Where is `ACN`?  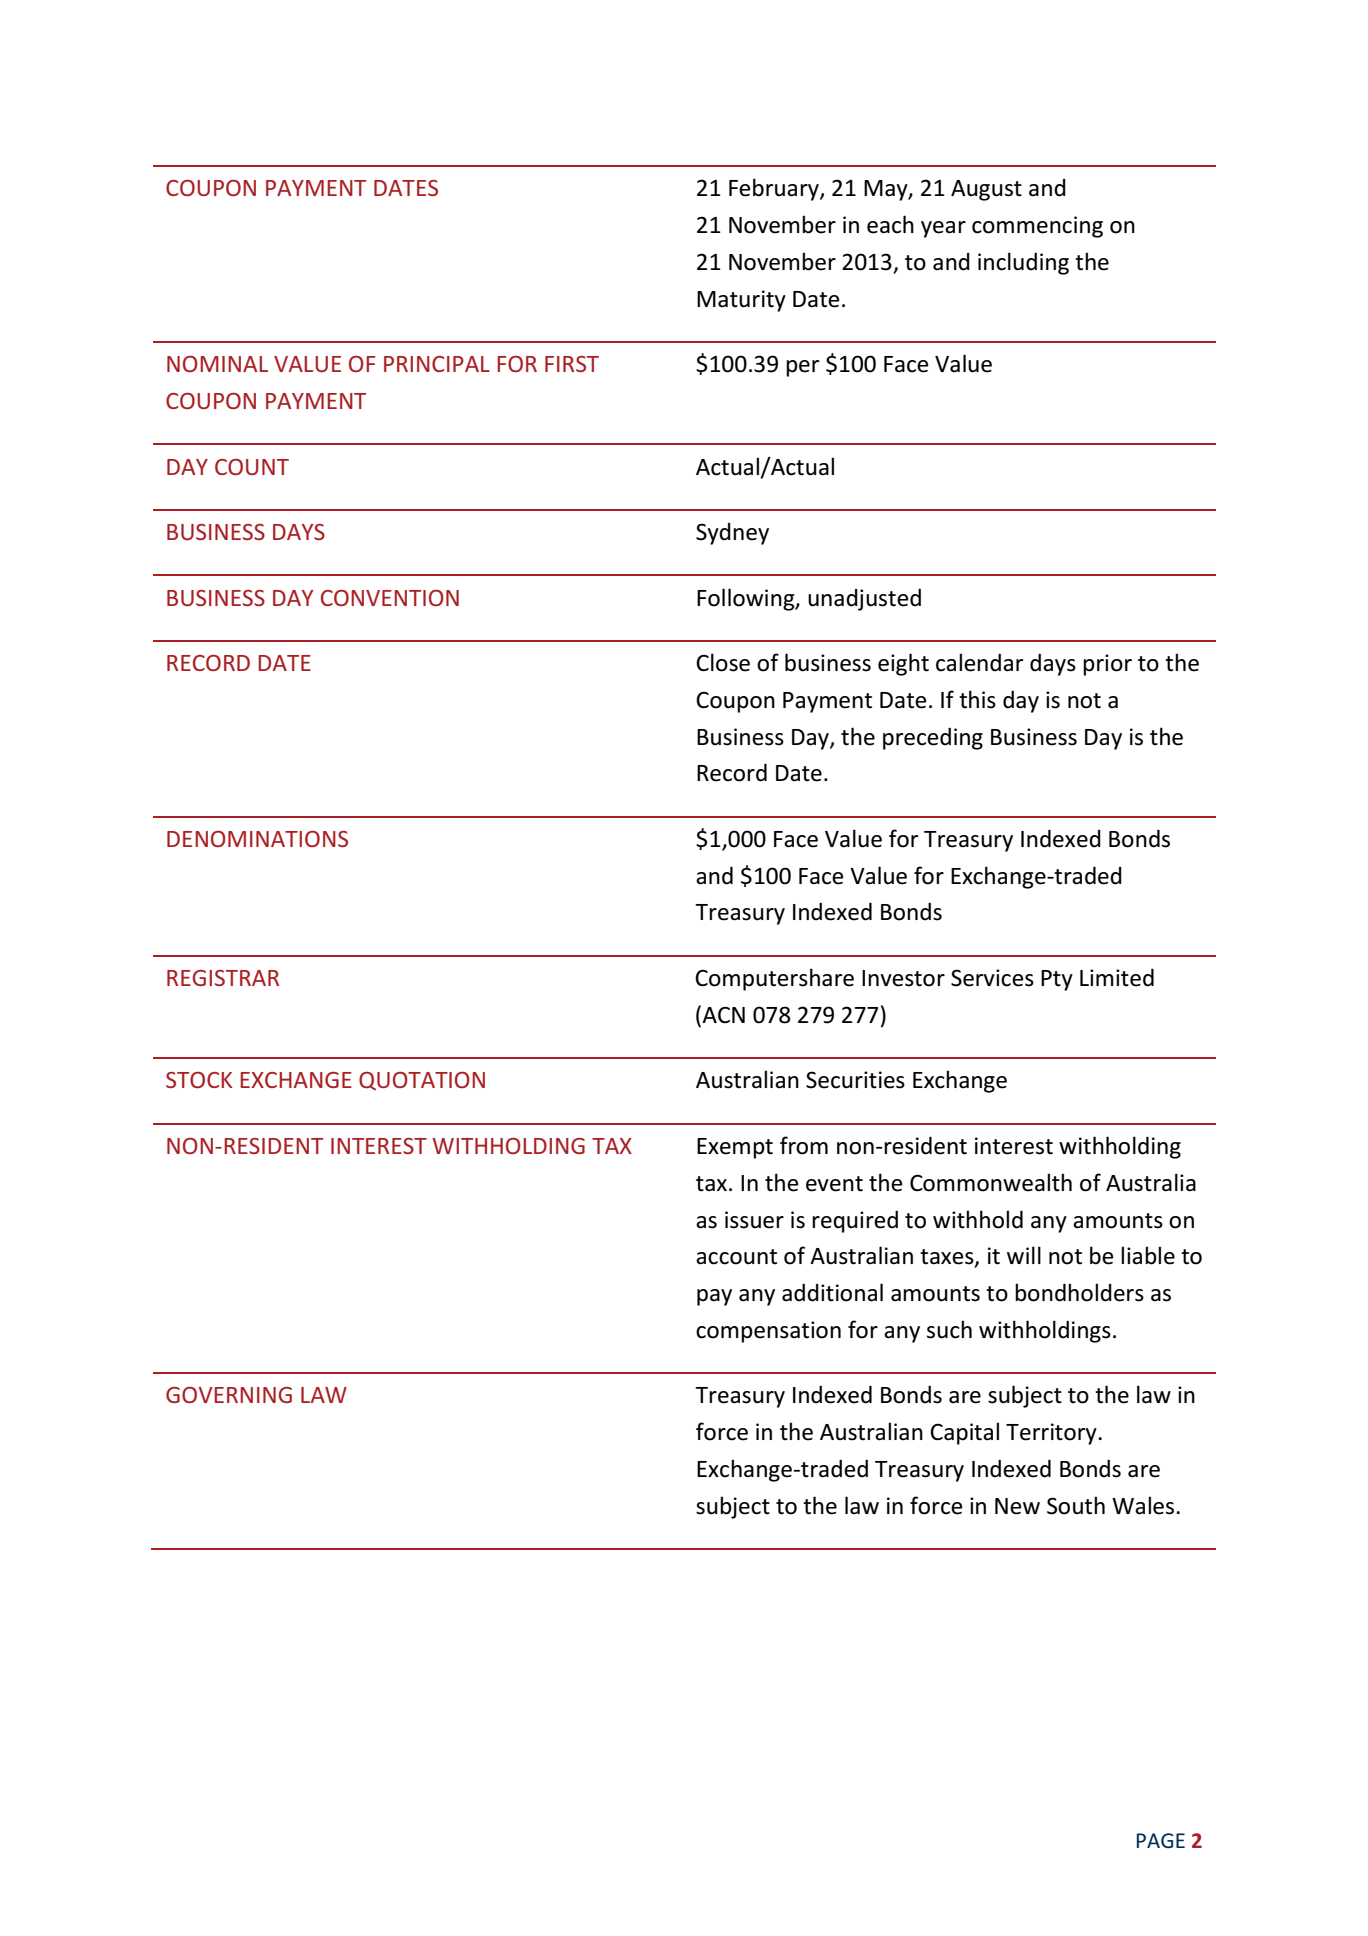
ACN is located at coordinates (722, 1014).
